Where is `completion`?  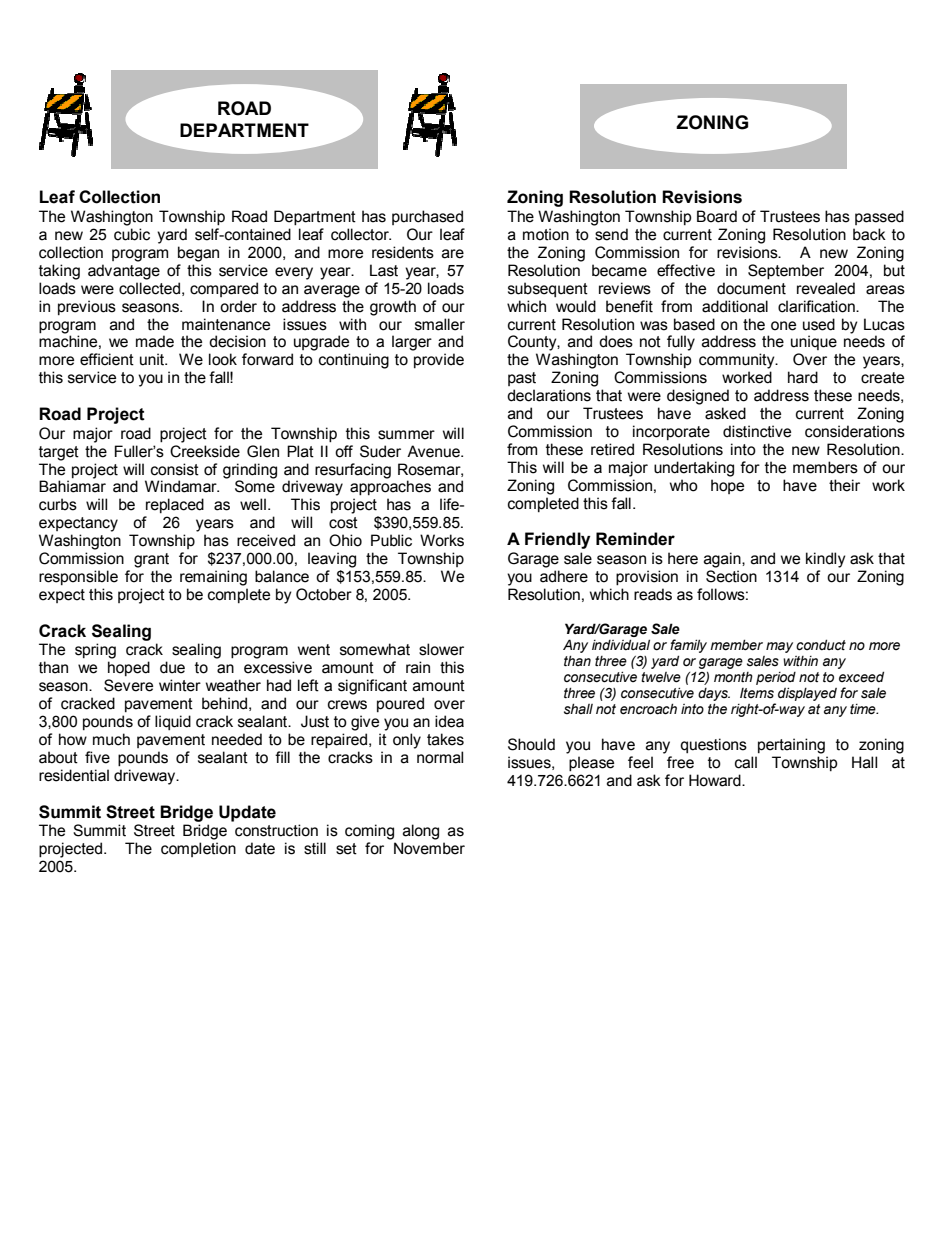
completion is located at coordinates (198, 849).
